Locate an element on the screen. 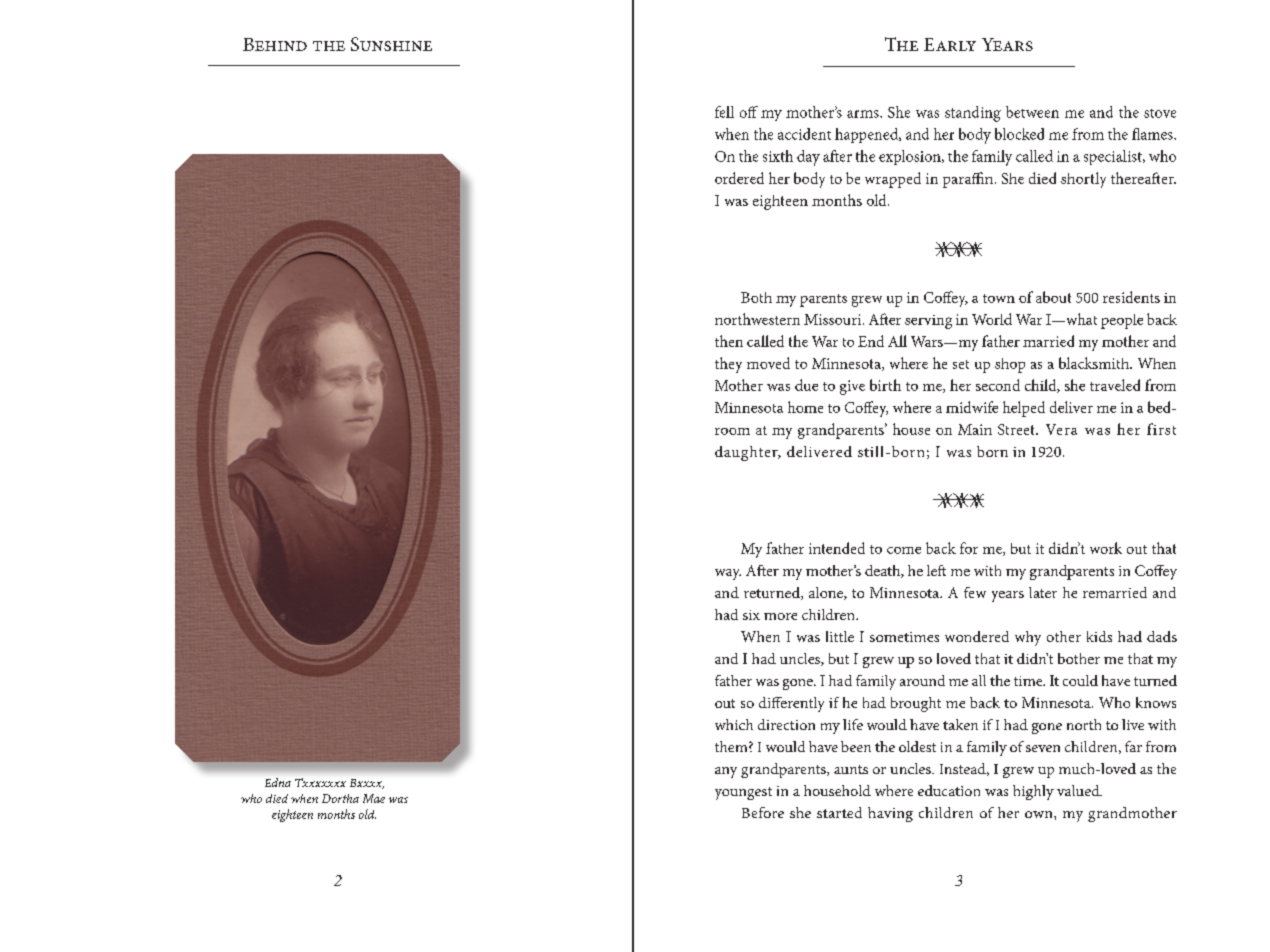 The image size is (1270, 952). Vera is located at coordinates (1061, 429).
